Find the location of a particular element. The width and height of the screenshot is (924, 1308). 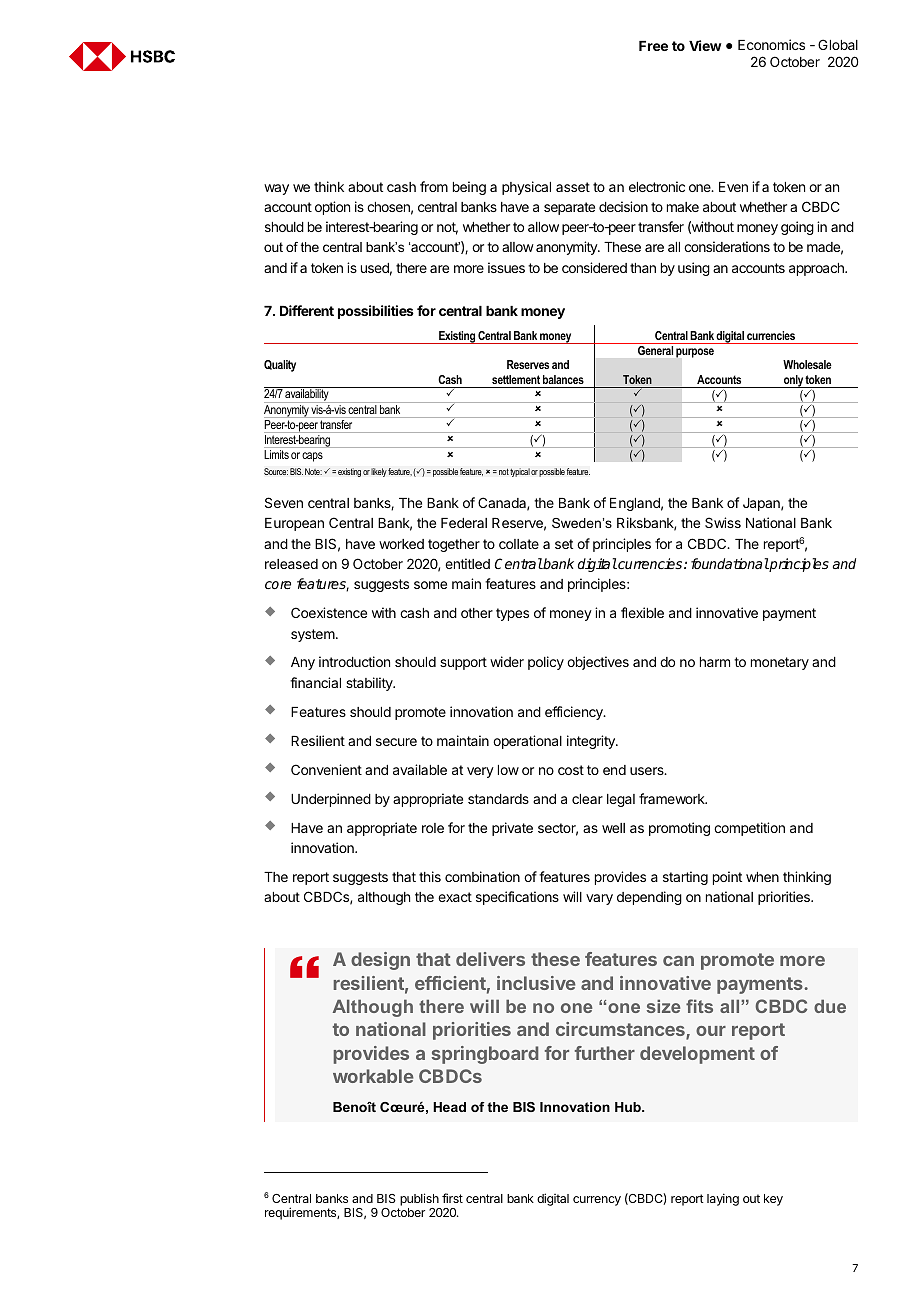

Underpinned is located at coordinates (331, 800).
